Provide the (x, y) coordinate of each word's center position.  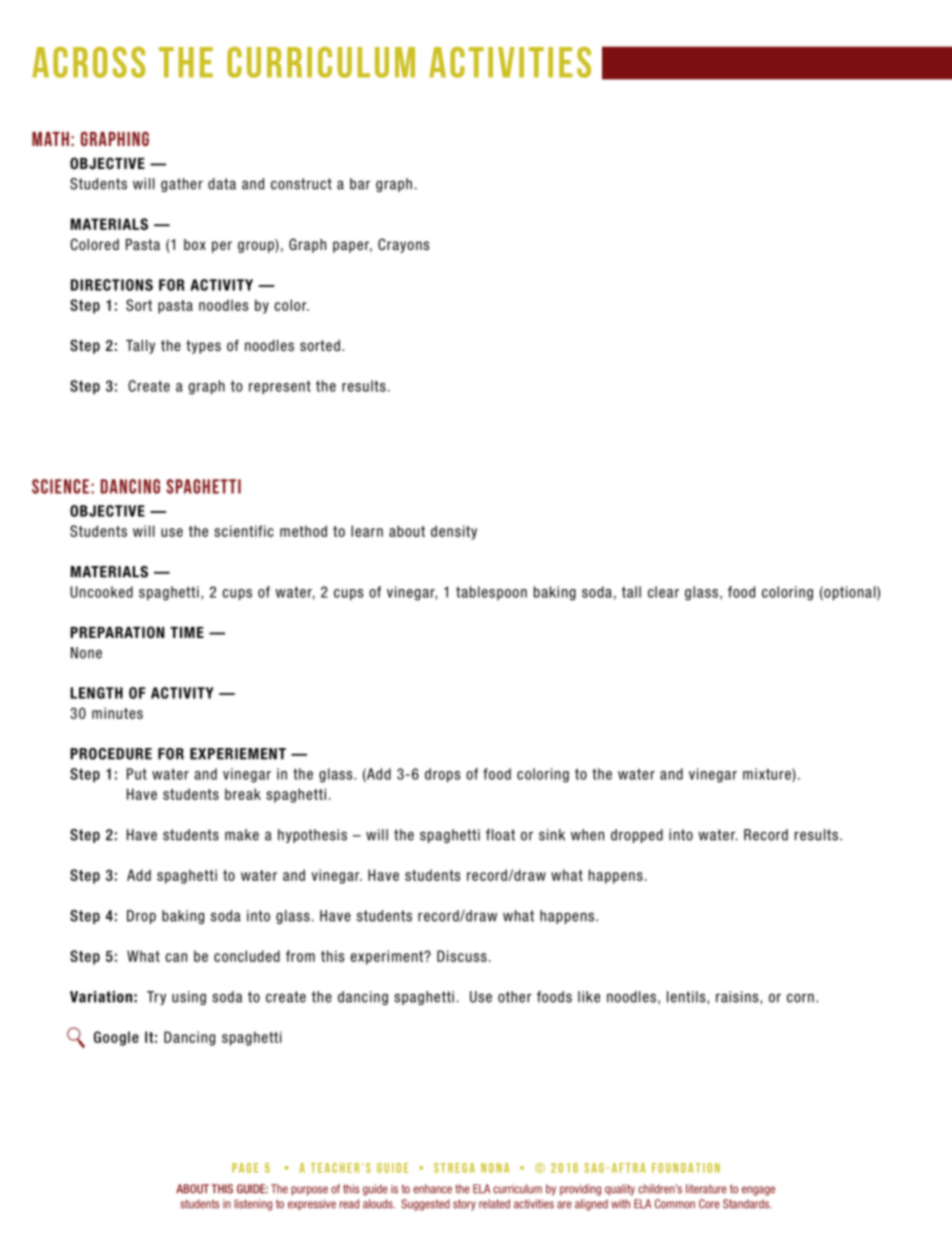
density (454, 532)
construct (301, 184)
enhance (432, 1189)
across (89, 62)
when (587, 835)
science (60, 486)
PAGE (245, 1168)
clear (663, 592)
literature (706, 1189)
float (500, 835)
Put (137, 774)
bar (360, 184)
